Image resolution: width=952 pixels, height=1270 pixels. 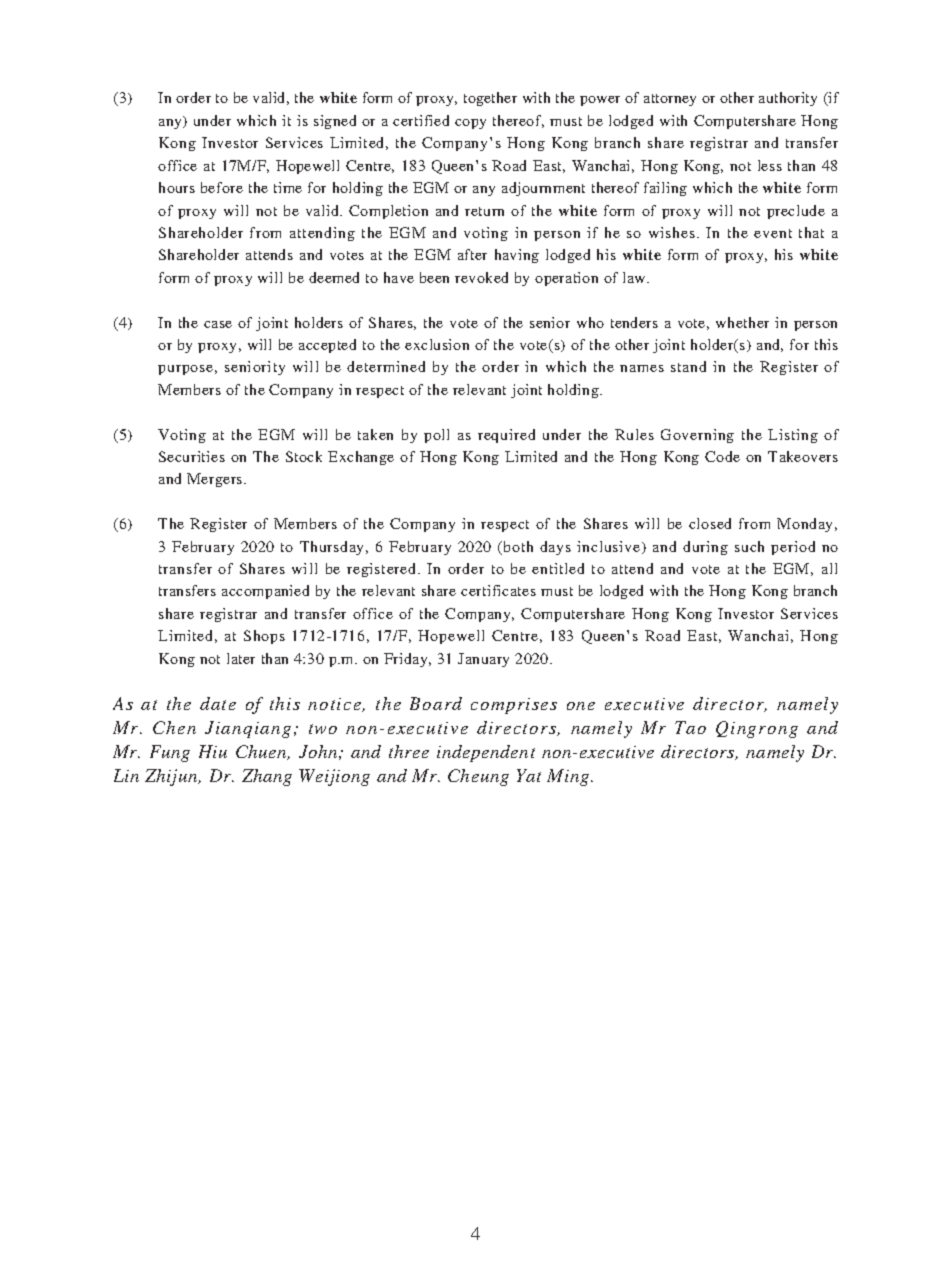 I want to click on accompanied, so click(x=265, y=592).
